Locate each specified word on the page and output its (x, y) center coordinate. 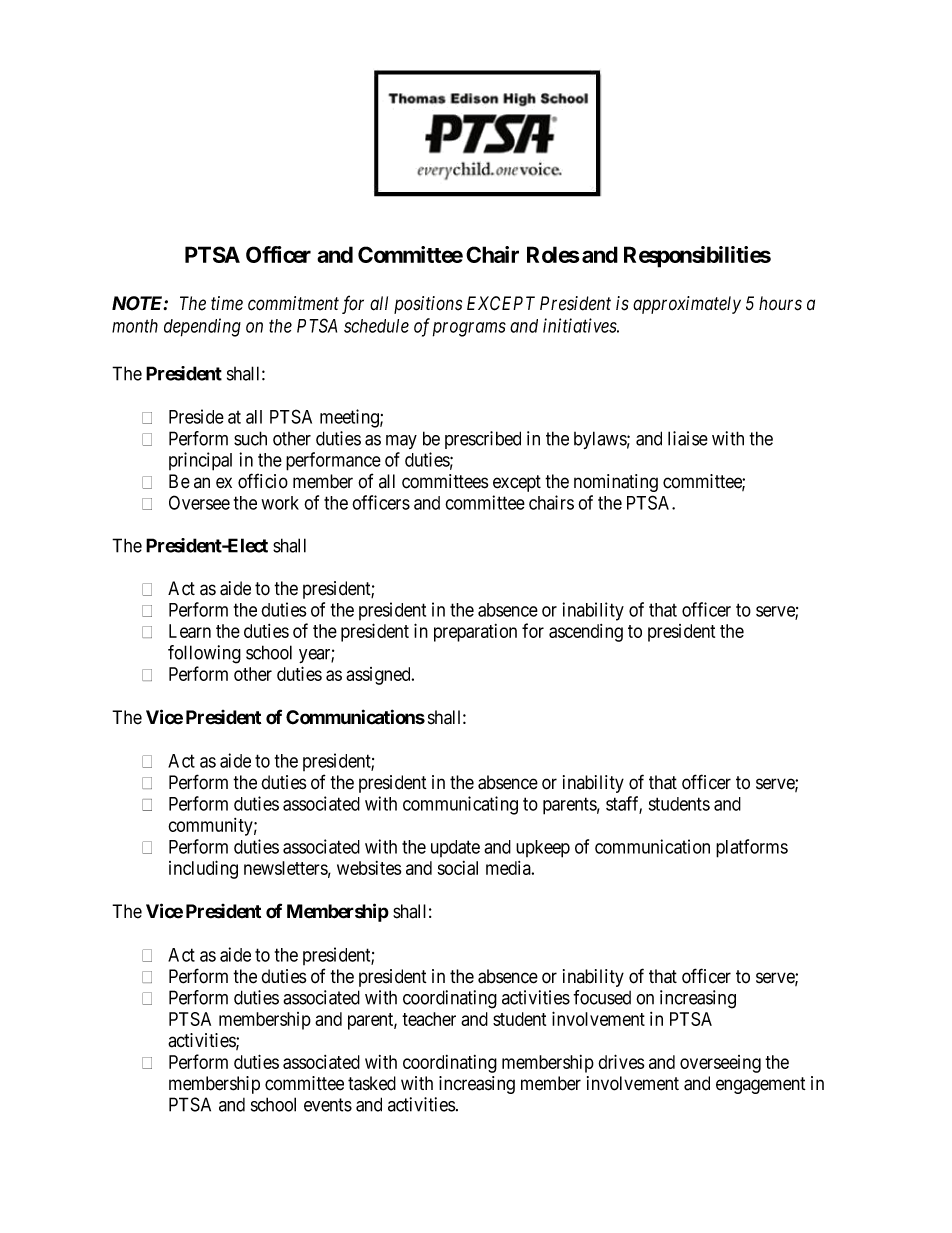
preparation (475, 633)
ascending (586, 633)
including (203, 869)
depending (202, 327)
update (455, 848)
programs (469, 329)
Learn (190, 631)
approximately (687, 305)
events (328, 1105)
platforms (752, 848)
